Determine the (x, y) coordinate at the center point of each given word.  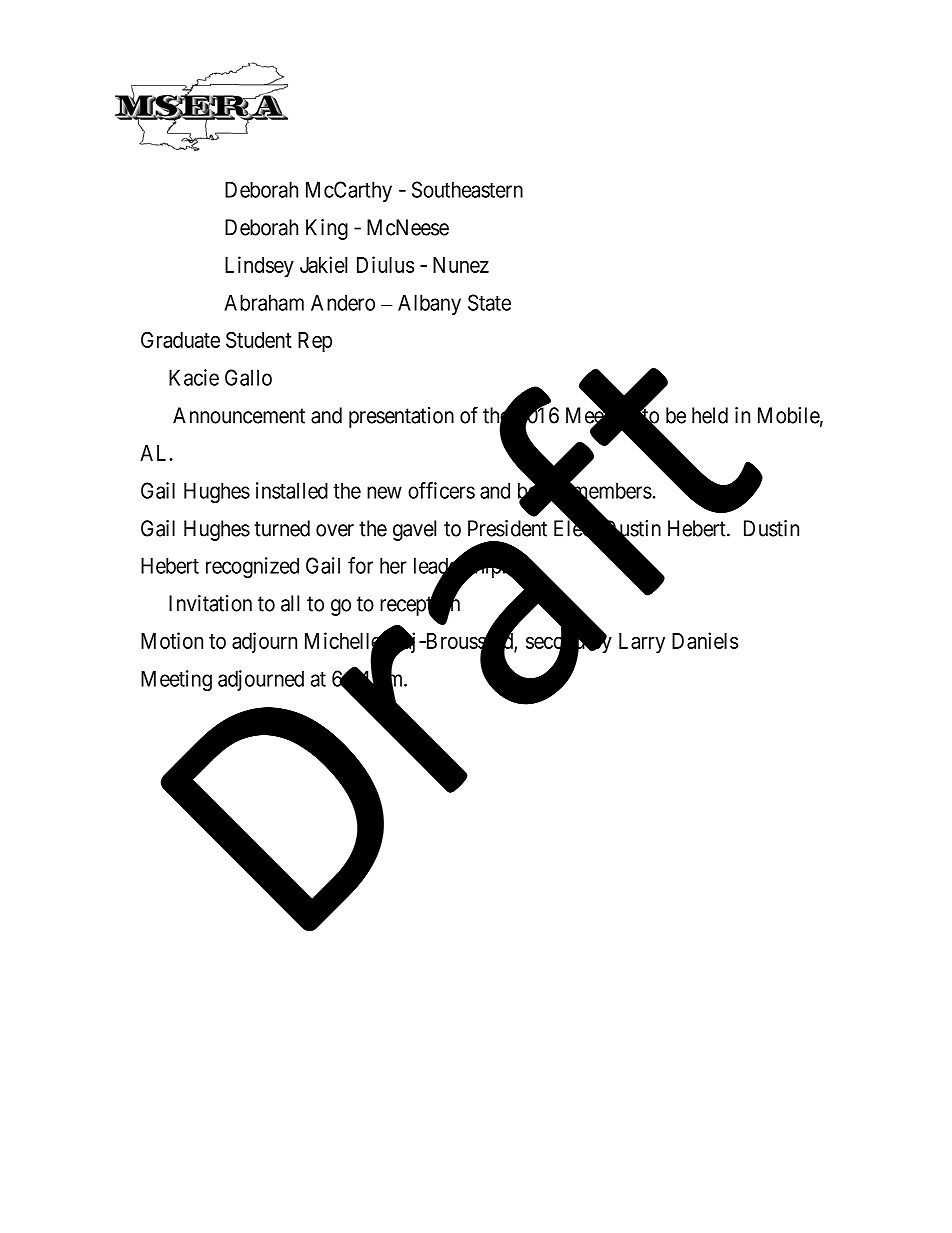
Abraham (264, 302)
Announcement (239, 415)
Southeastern (467, 189)
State (489, 302)
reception (420, 606)
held (710, 415)
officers (441, 490)
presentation (401, 417)
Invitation (210, 603)
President (507, 528)
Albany (429, 304)
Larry (642, 643)
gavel (414, 530)
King (327, 229)
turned (282, 528)
